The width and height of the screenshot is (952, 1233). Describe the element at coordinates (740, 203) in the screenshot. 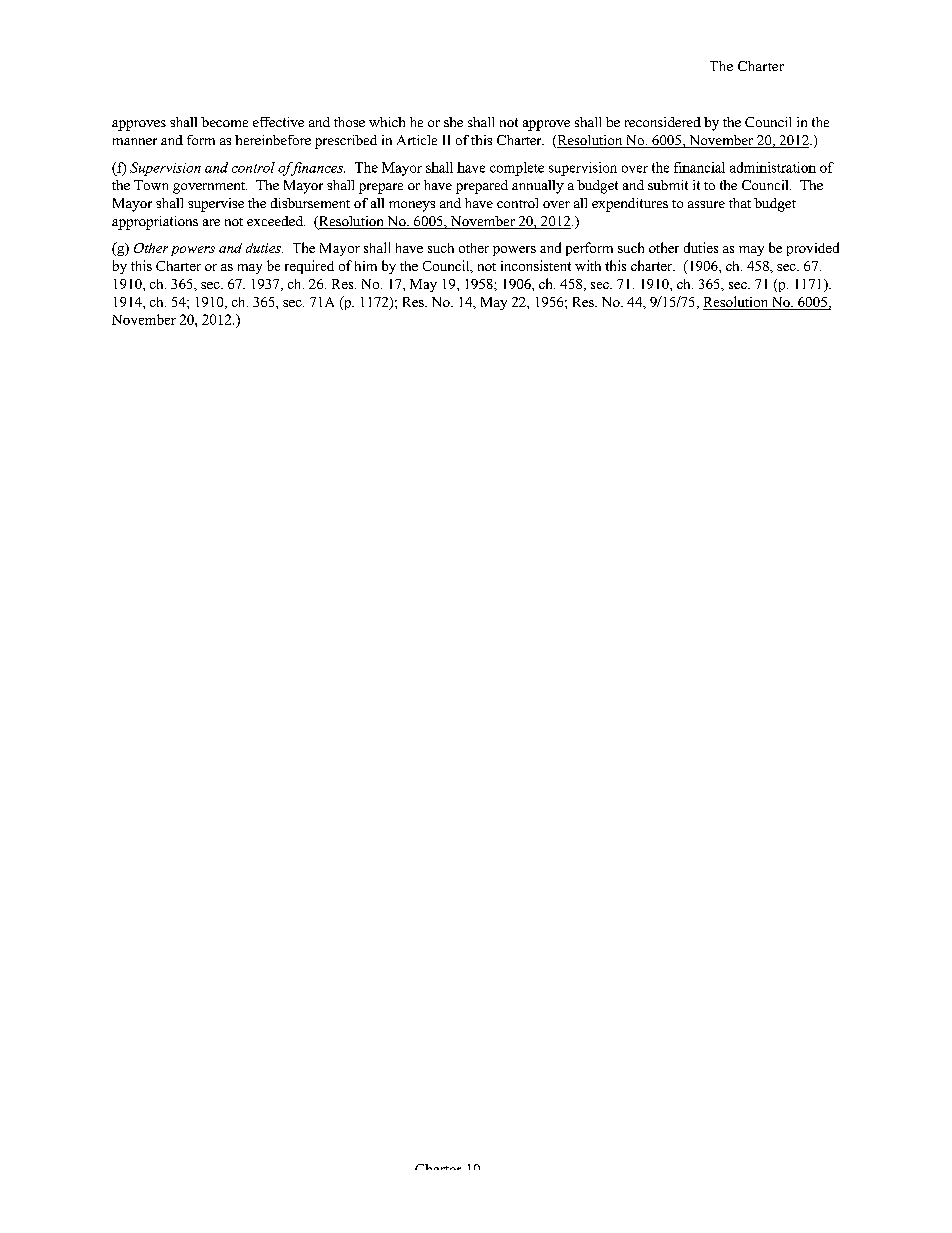

I see `that` at that location.
